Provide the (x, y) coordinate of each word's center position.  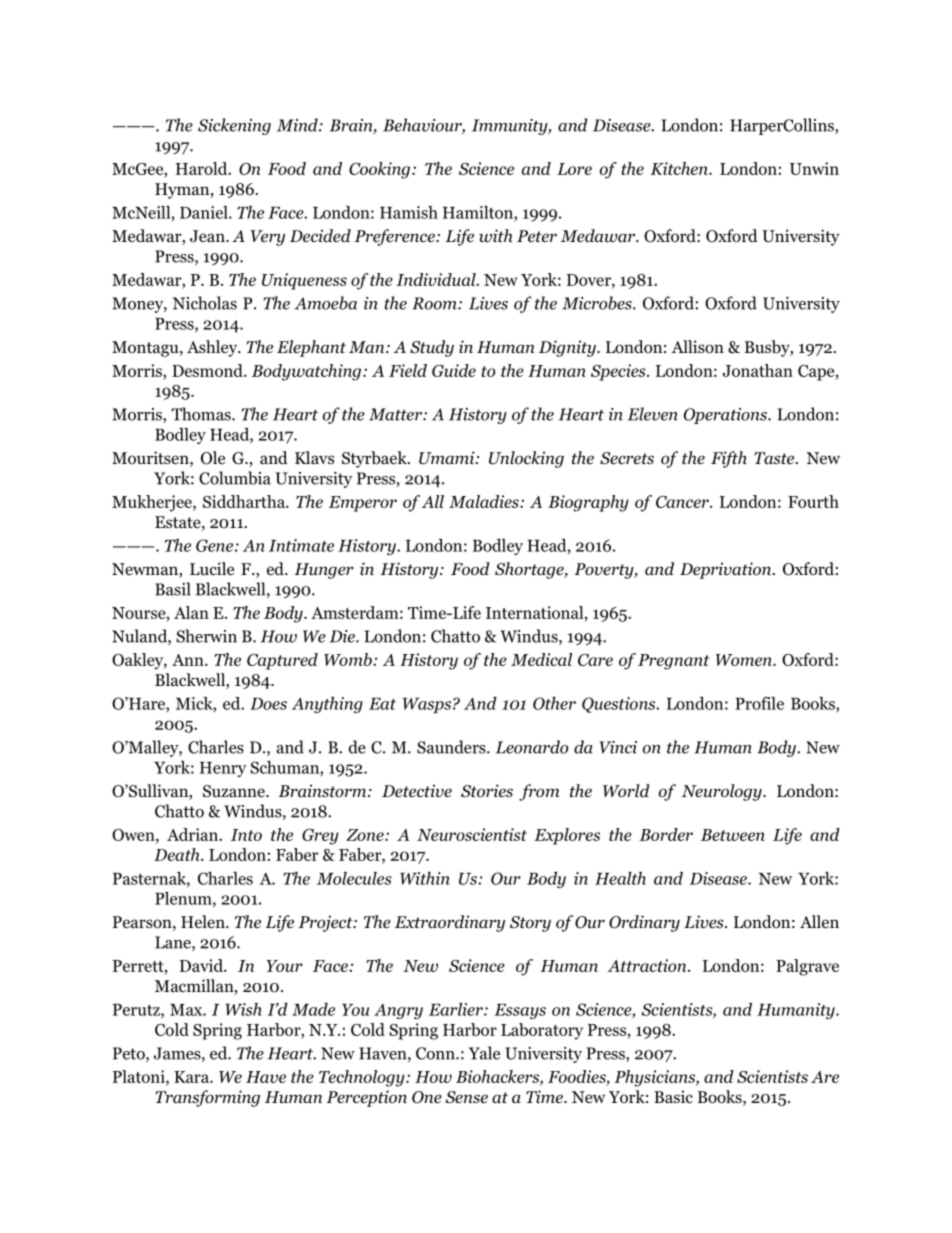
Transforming (207, 1098)
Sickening (234, 126)
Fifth (729, 459)
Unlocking (526, 459)
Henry (223, 769)
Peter (537, 236)
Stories (487, 791)
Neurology (723, 792)
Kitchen (680, 168)
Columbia (235, 478)
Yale (484, 1053)
